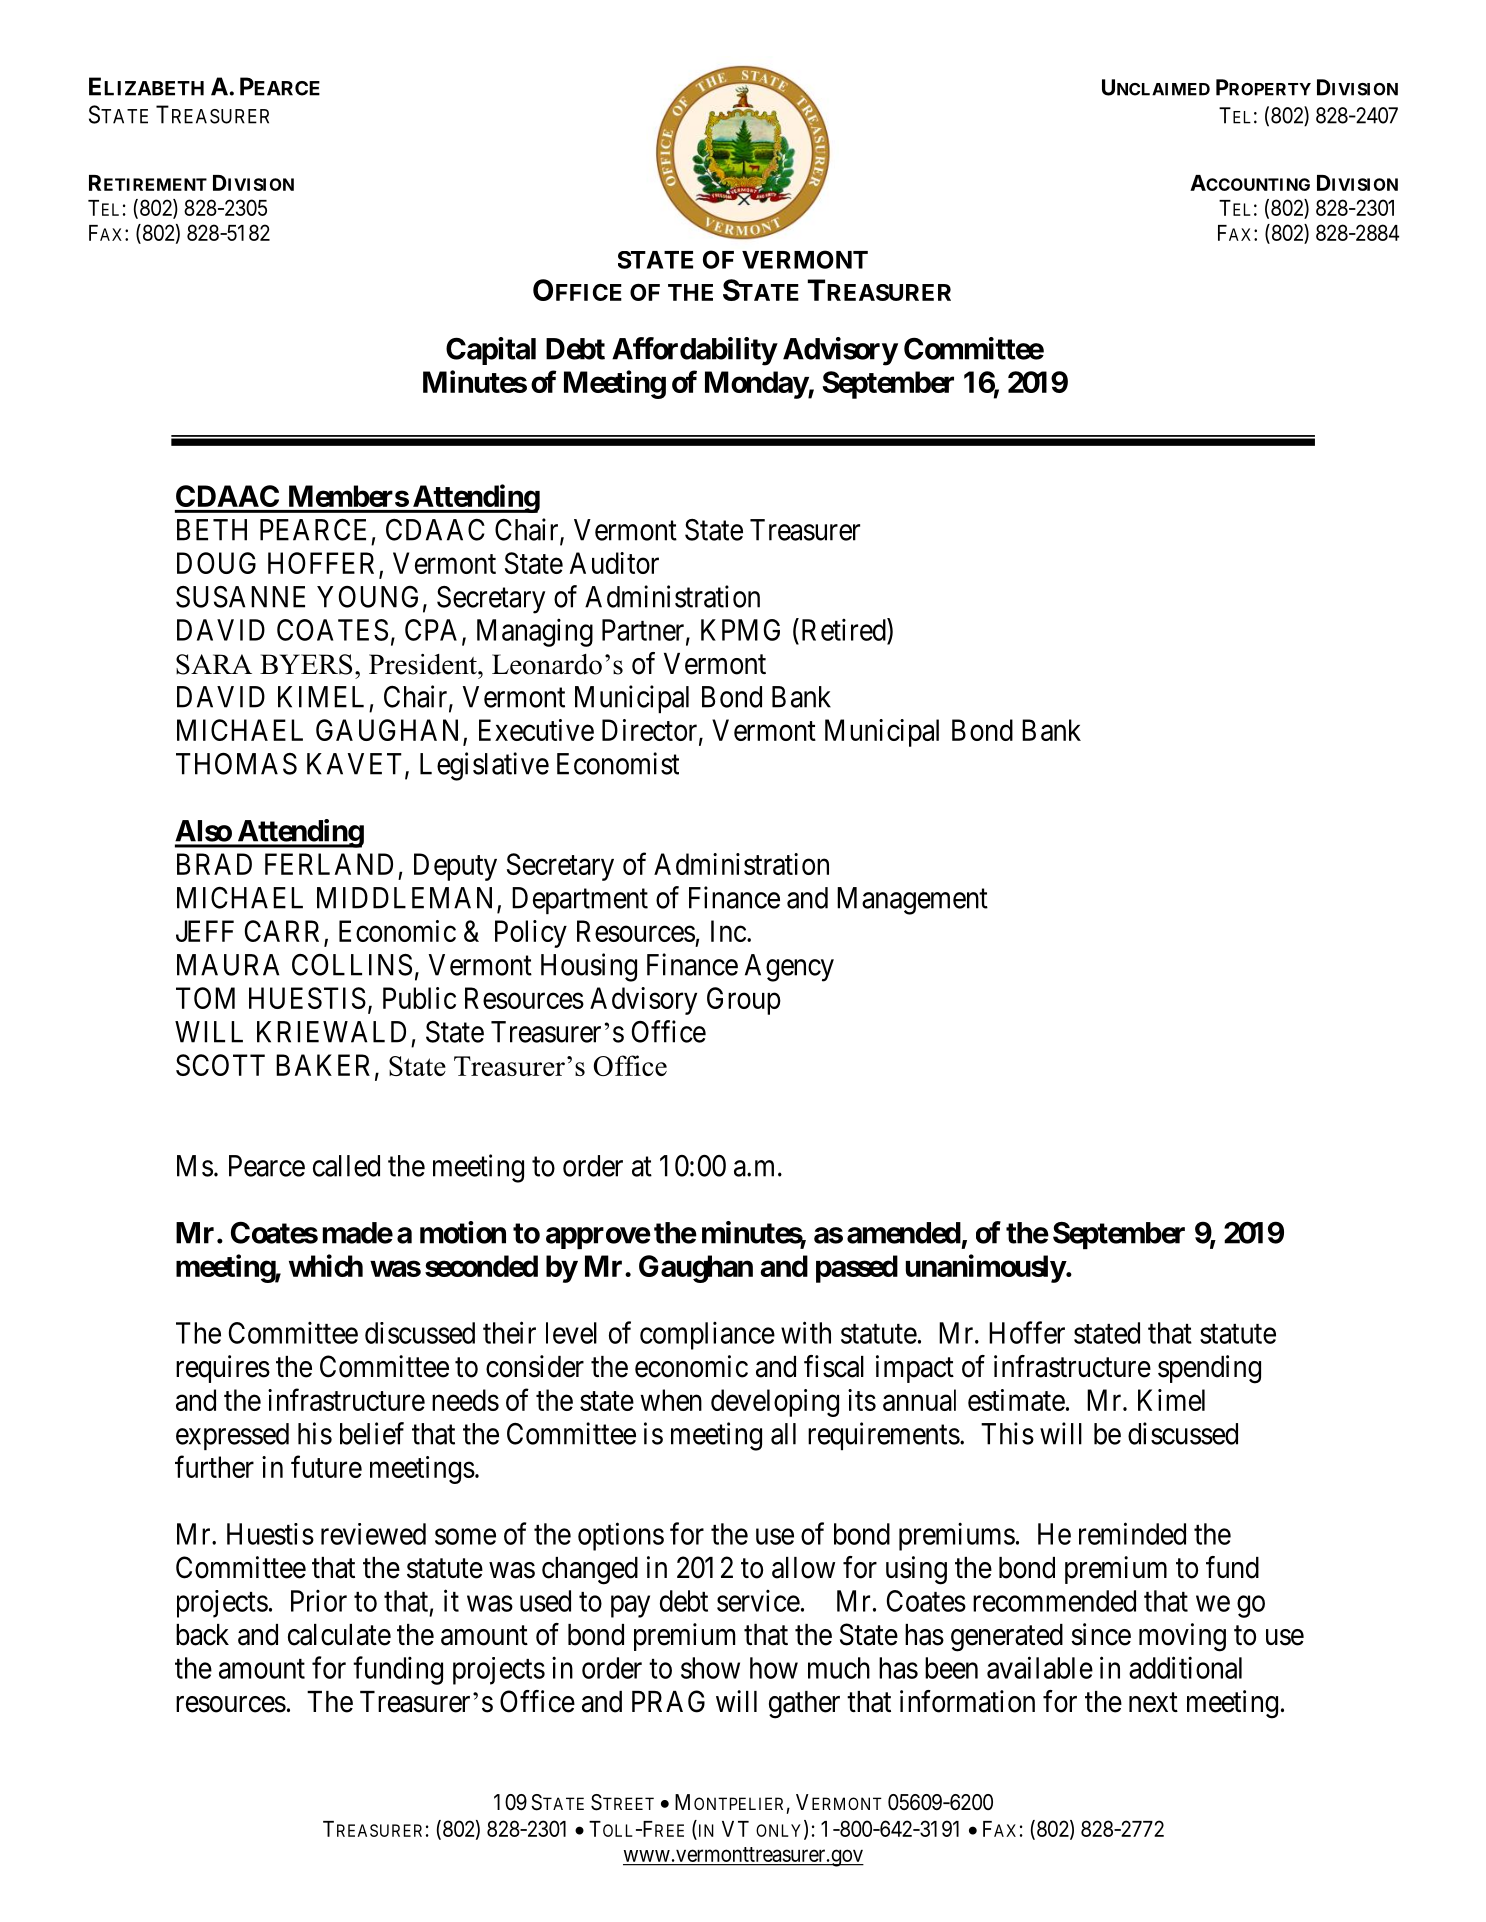  Describe the element at coordinates (912, 901) in the screenshot. I see `Management` at that location.
